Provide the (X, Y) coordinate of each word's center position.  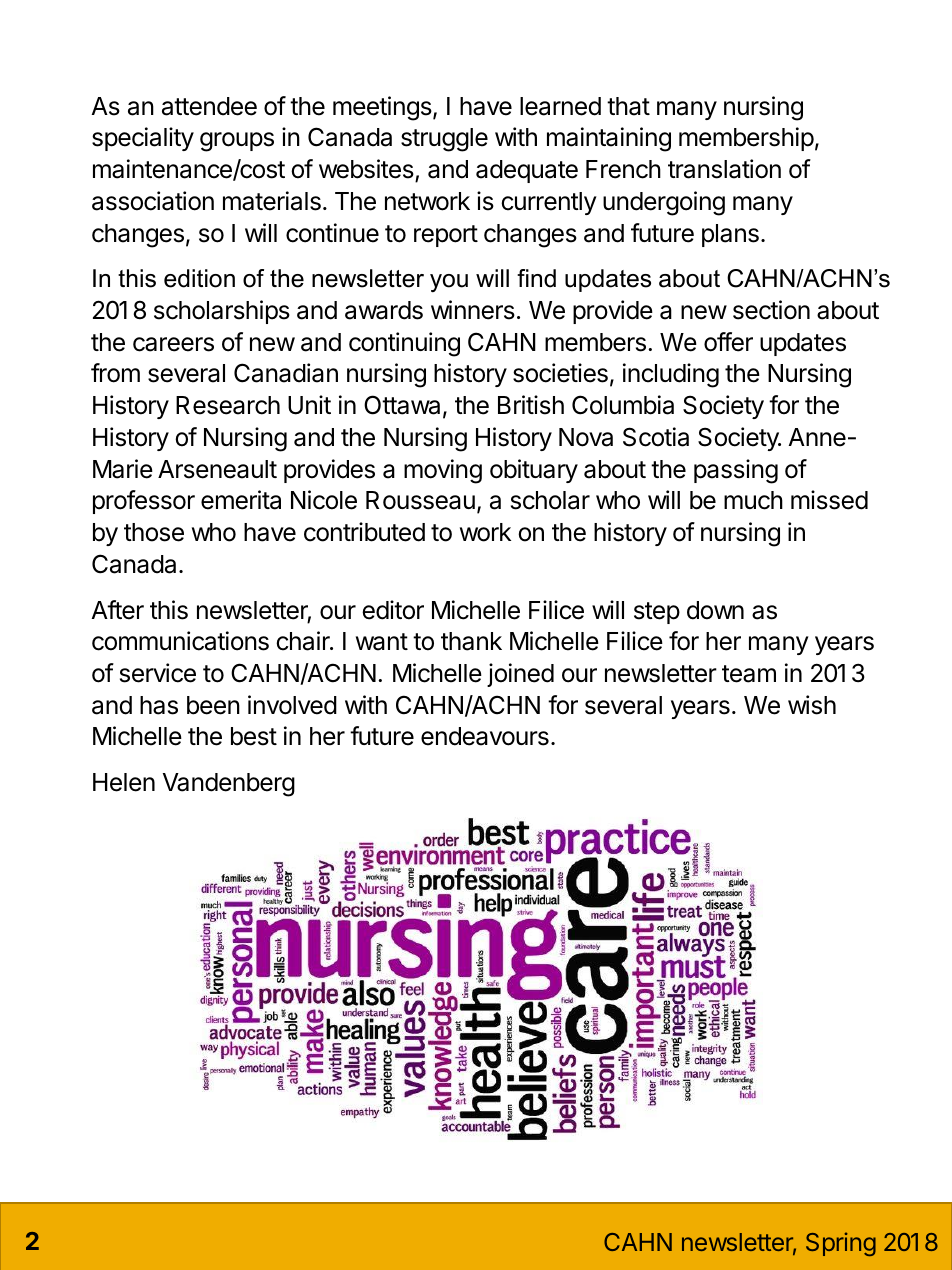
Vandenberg (229, 785)
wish (812, 705)
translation (724, 169)
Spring (841, 1244)
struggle (444, 140)
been (213, 705)
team (749, 674)
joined (520, 675)
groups (237, 142)
